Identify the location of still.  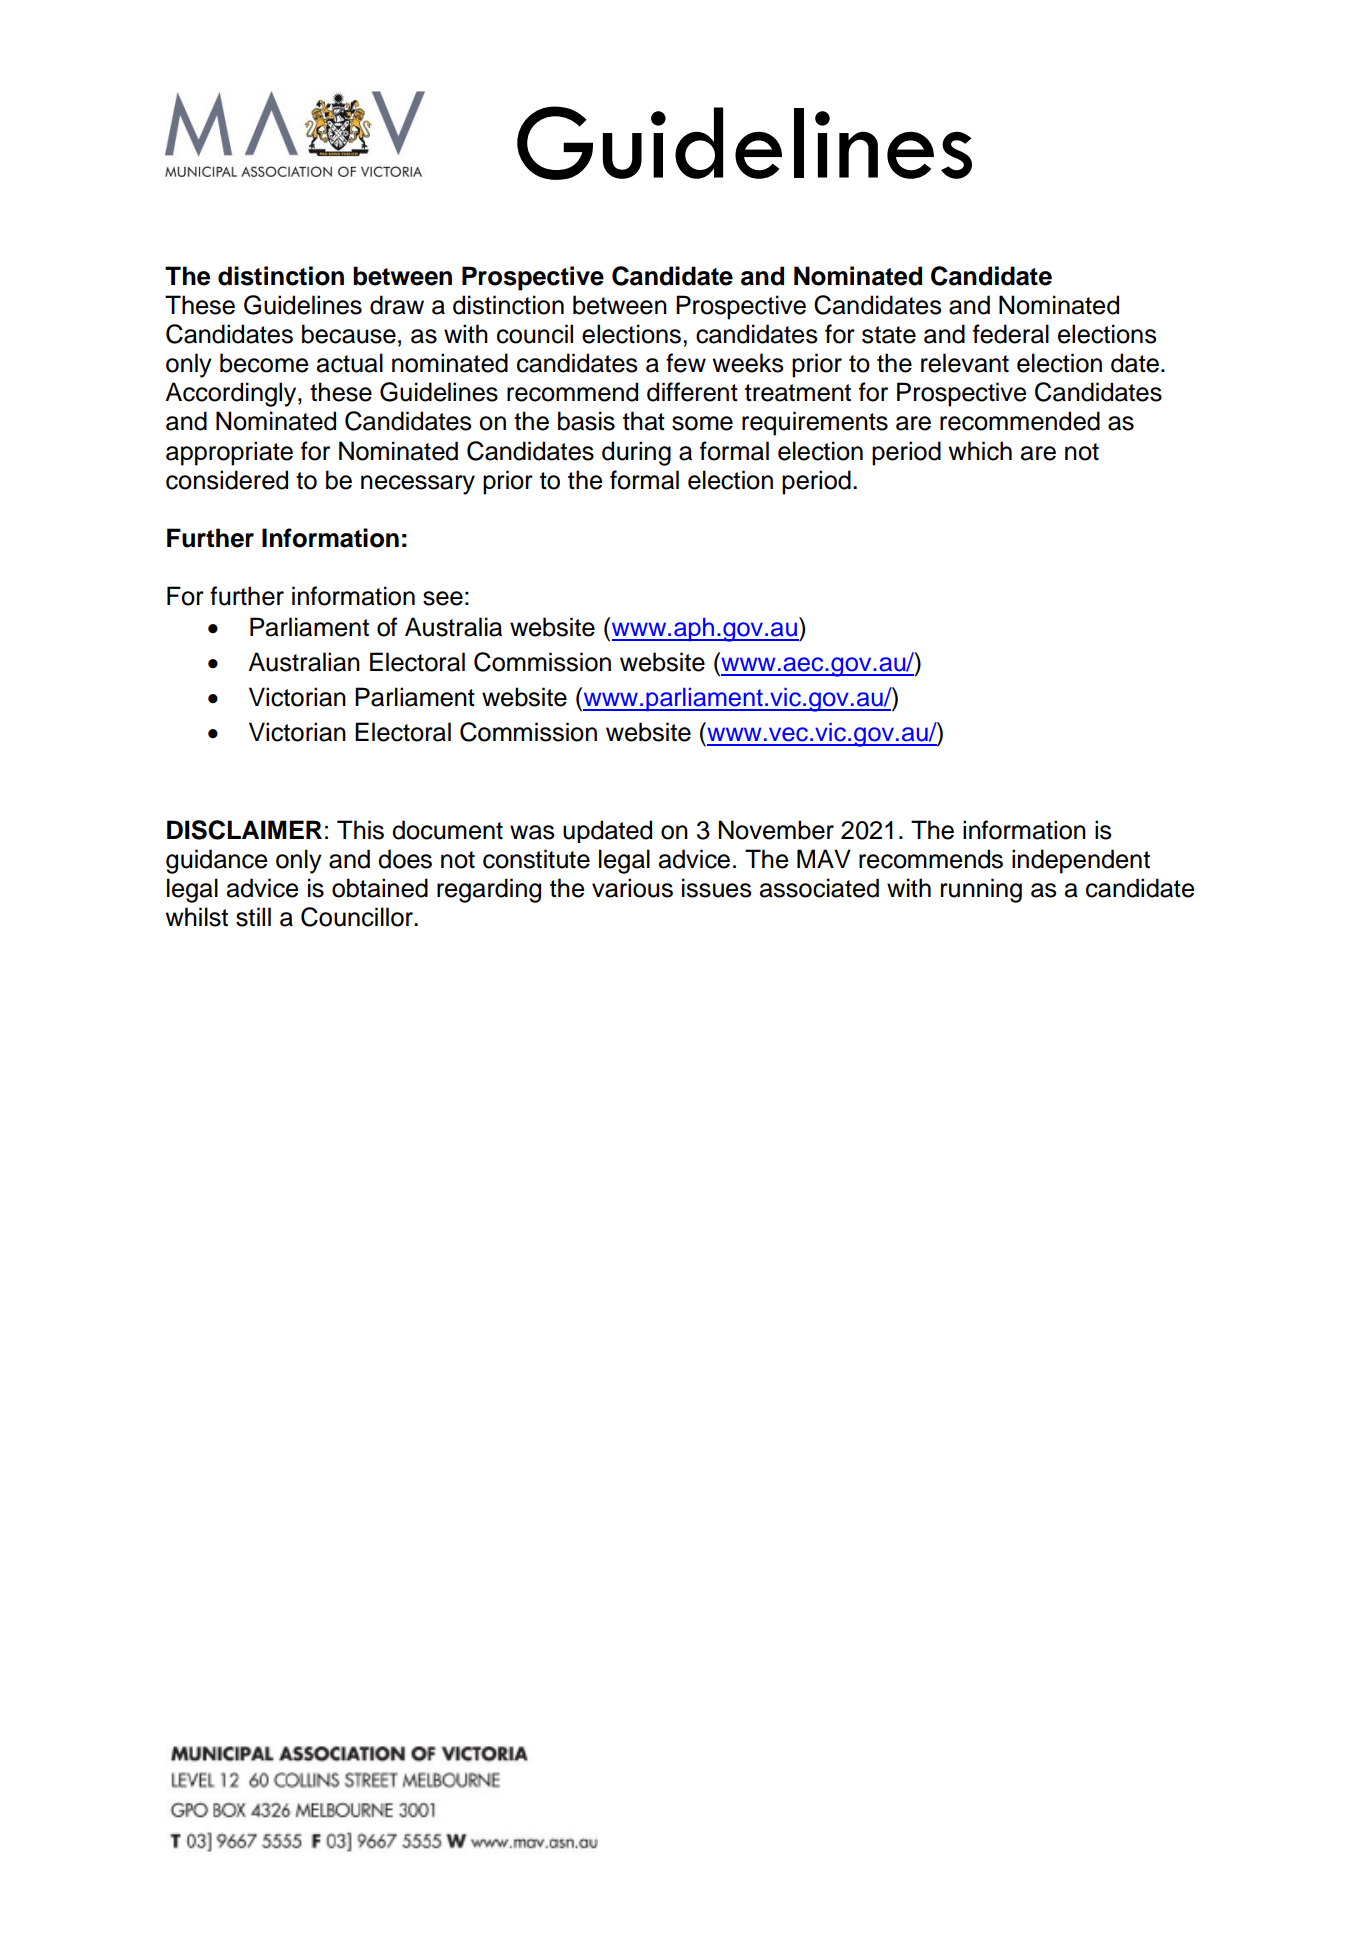
(253, 917).
